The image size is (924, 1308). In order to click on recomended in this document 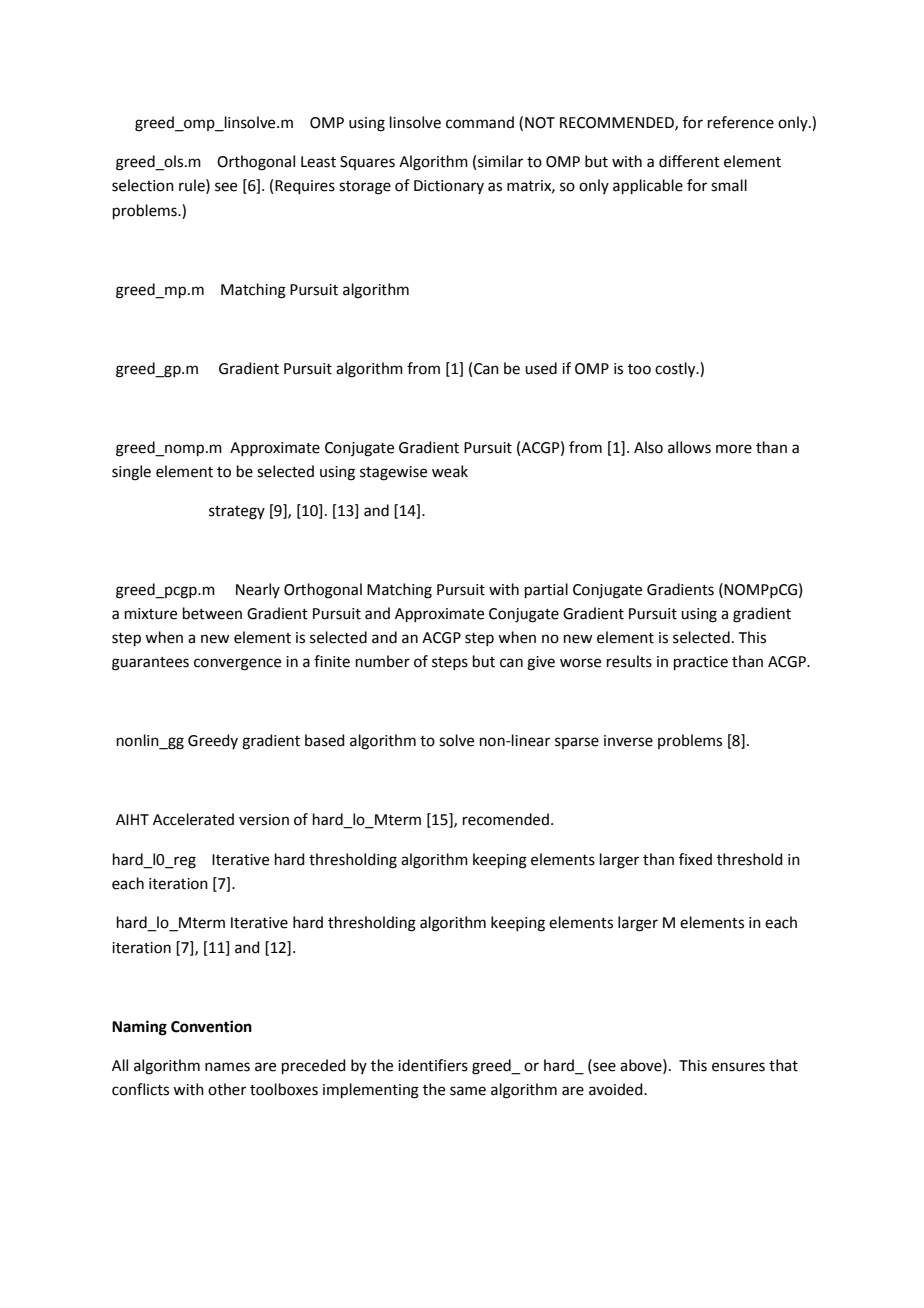, I will do `click(506, 819)`.
